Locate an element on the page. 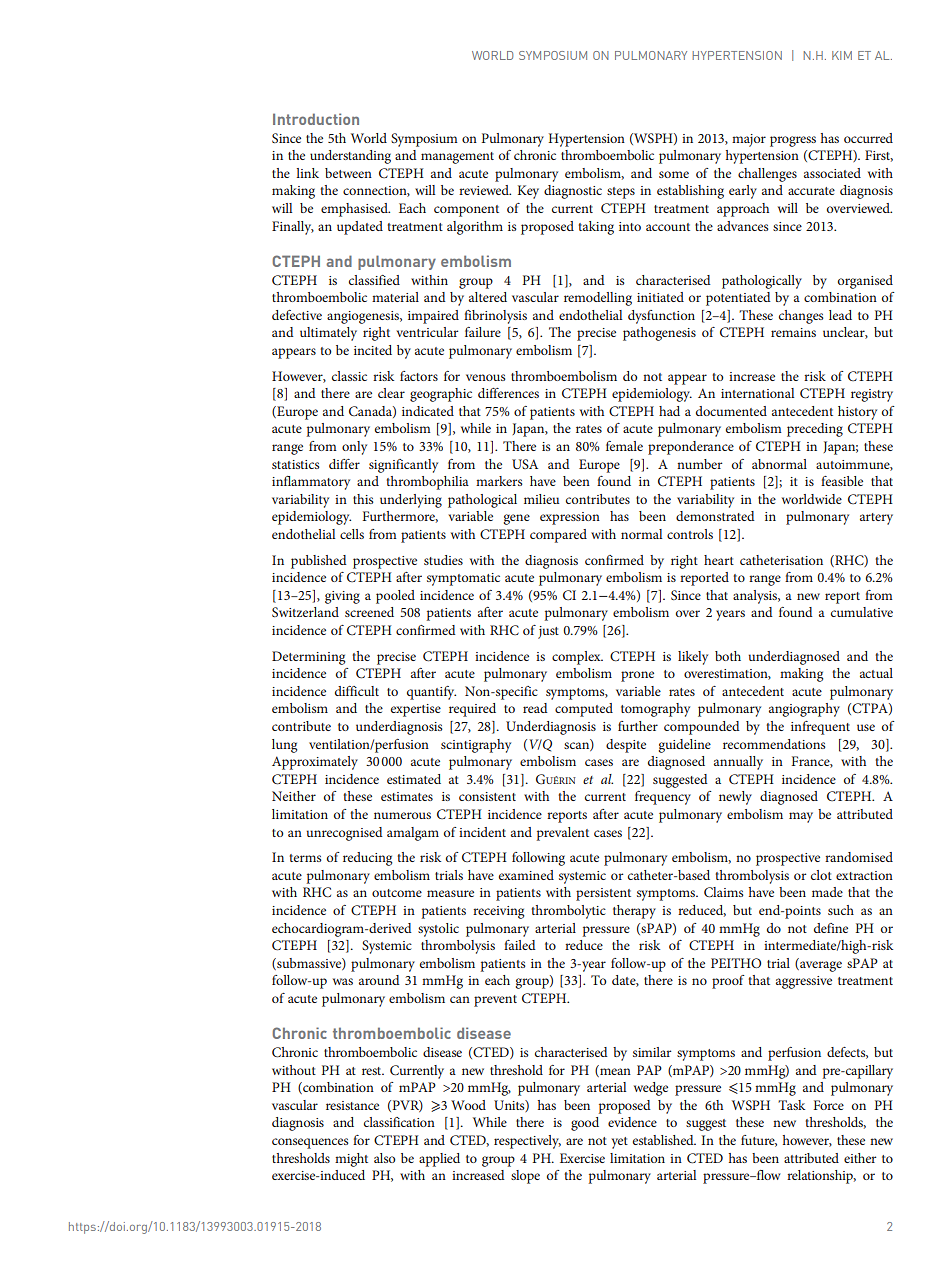 Image resolution: width=952 pixels, height=1270 pixels. KIM is located at coordinates (842, 55).
